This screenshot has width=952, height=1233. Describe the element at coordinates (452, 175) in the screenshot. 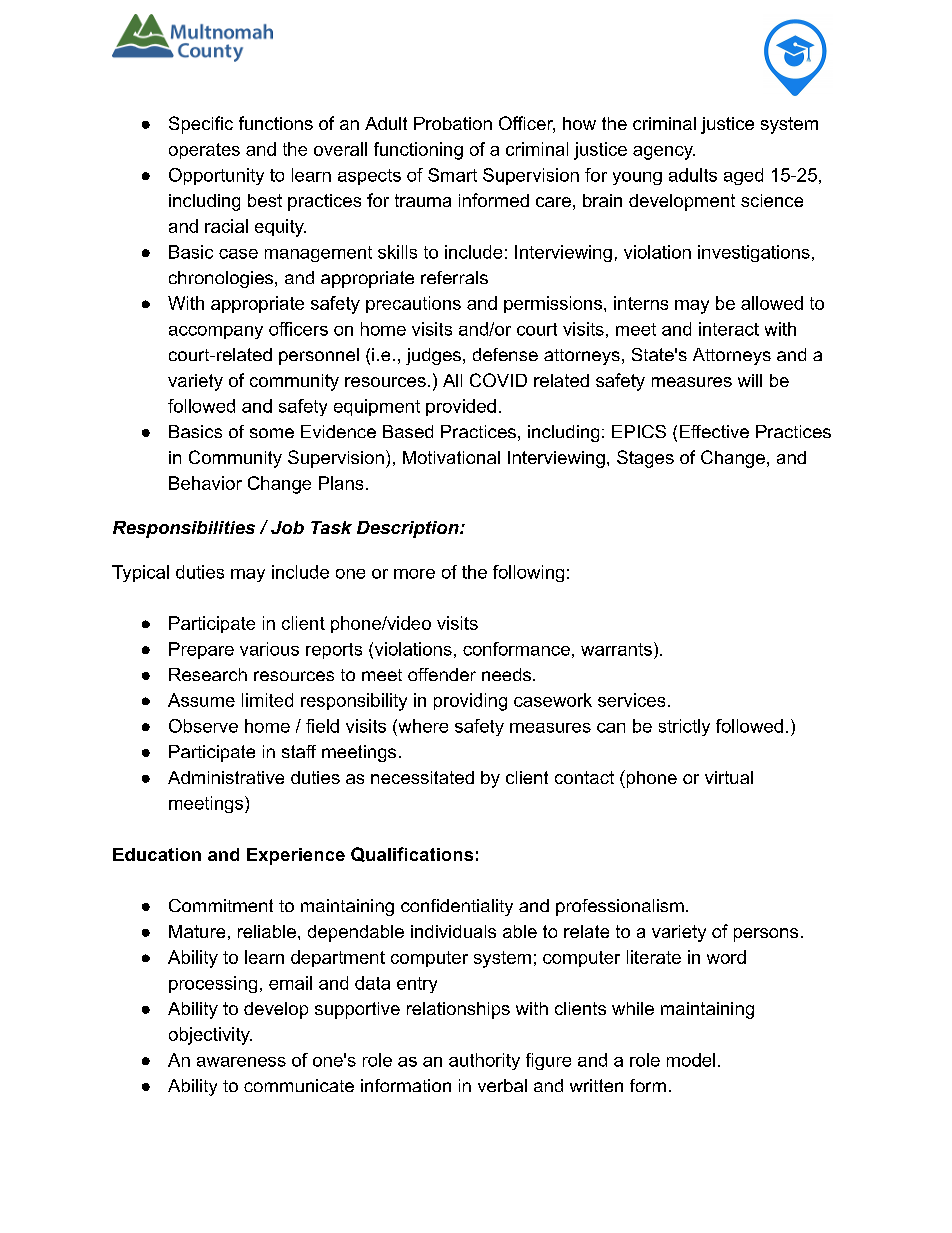

I see `Smart` at that location.
